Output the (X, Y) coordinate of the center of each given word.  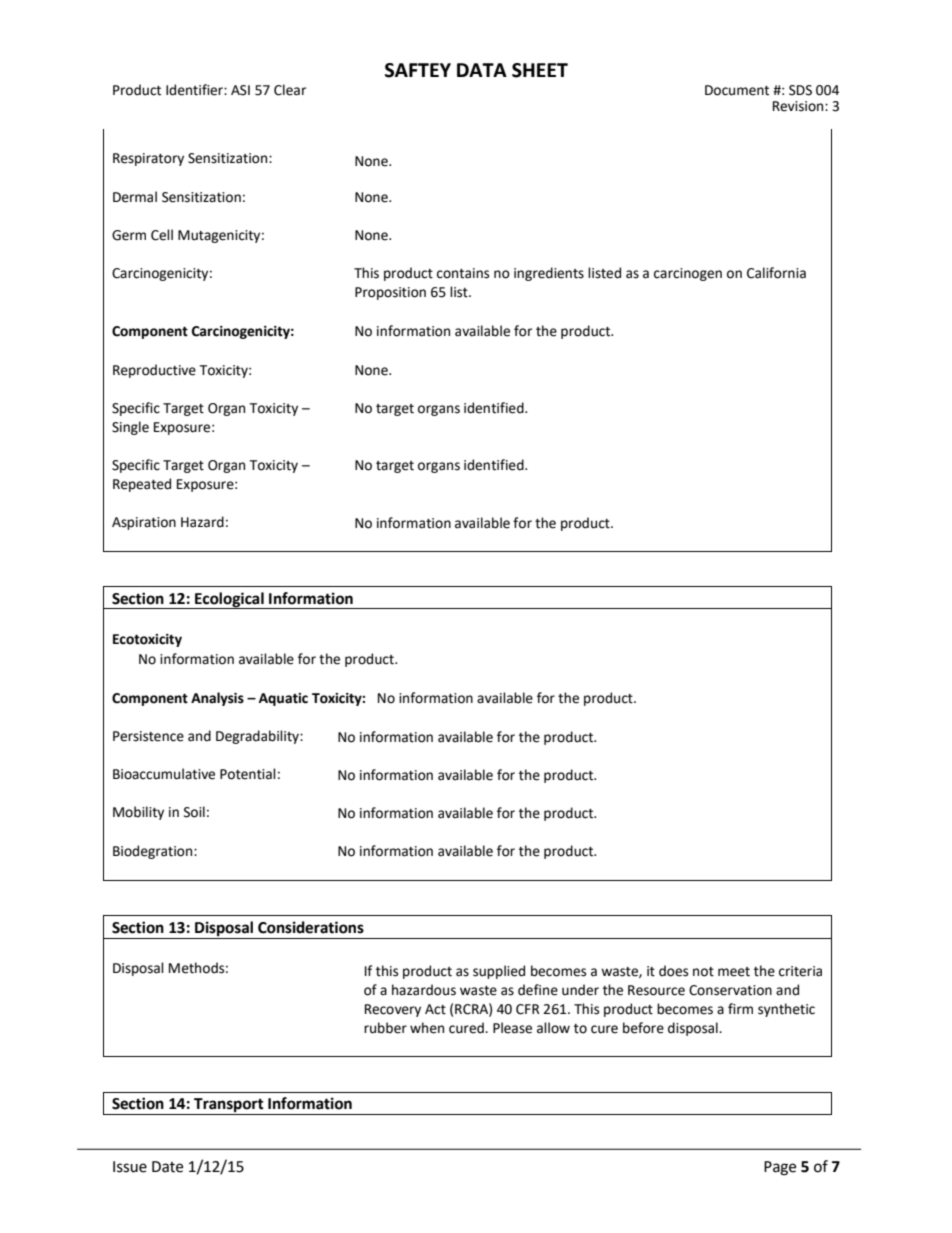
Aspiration (144, 523)
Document (737, 90)
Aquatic (283, 699)
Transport (229, 1106)
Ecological (229, 600)
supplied (499, 972)
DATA (482, 70)
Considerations (311, 927)
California (776, 273)
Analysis (217, 699)
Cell (162, 235)
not (703, 972)
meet (734, 972)
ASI (240, 90)
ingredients (549, 274)
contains (463, 273)
